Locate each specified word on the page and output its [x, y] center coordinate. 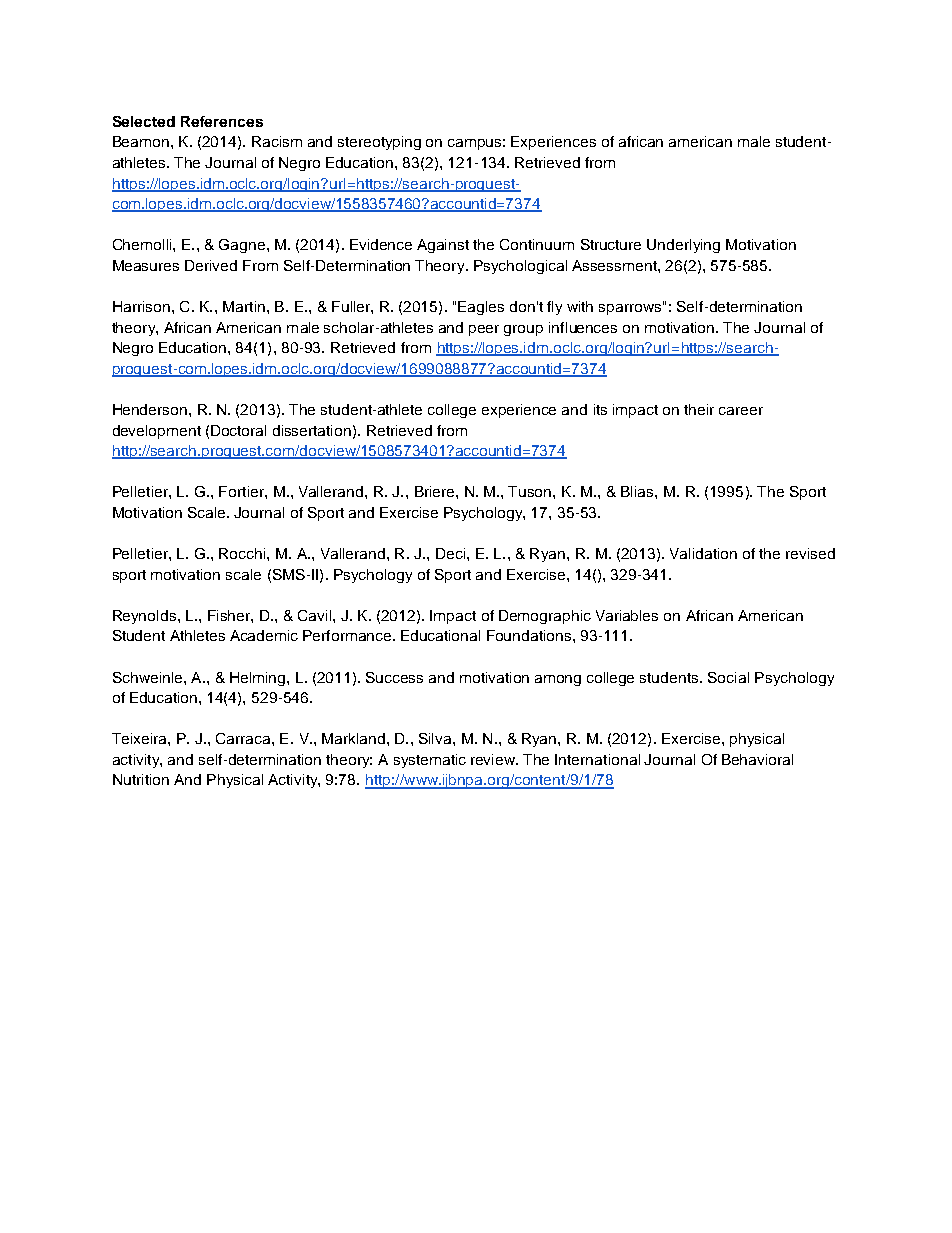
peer [484, 330]
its [600, 409]
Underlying [683, 246]
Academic [264, 635]
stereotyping [379, 143]
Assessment [615, 265]
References [222, 121]
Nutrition [141, 779]
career [741, 411]
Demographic [545, 617]
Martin [244, 306]
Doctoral [238, 430]
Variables [627, 615]
